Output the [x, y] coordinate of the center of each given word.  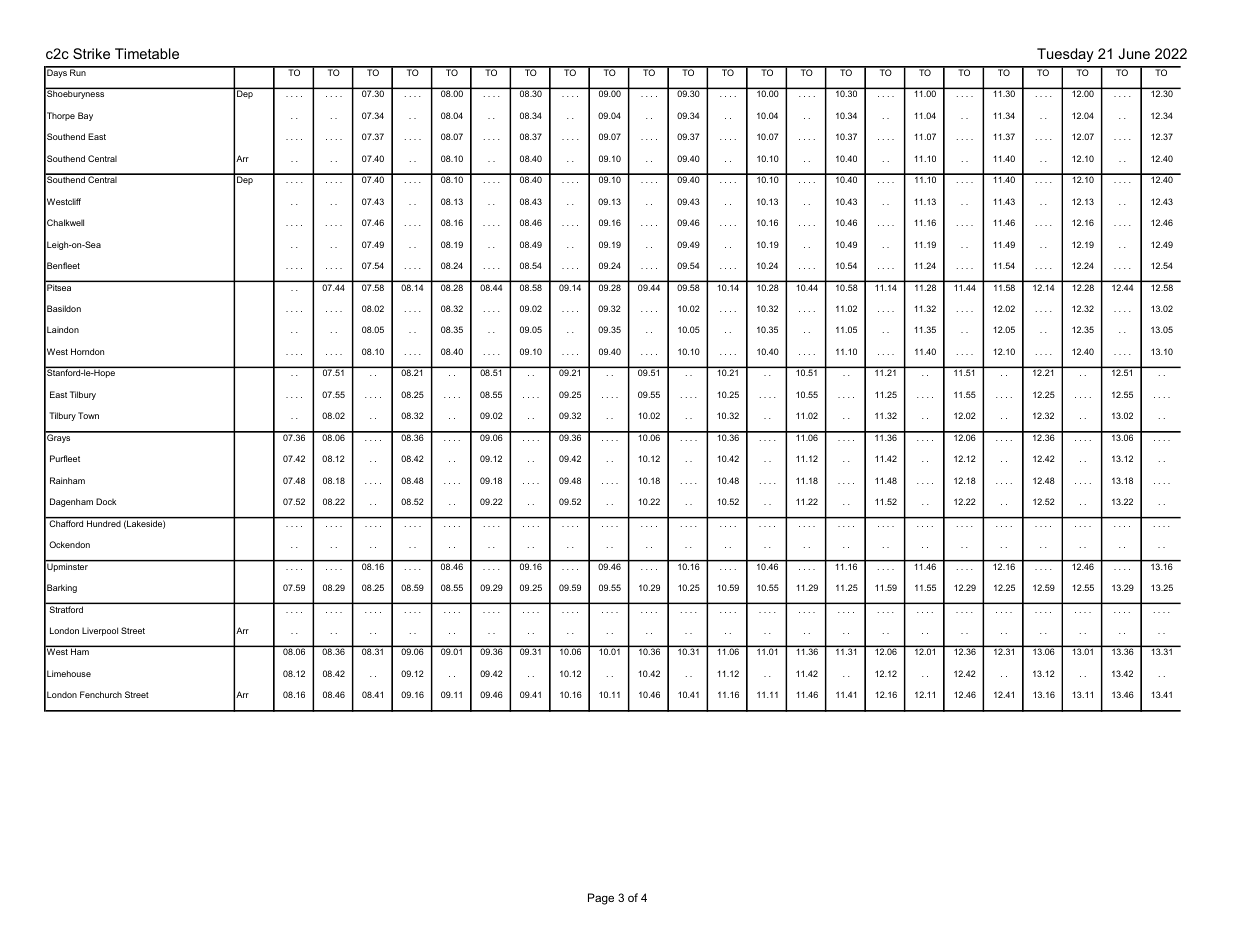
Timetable [147, 53]
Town [88, 415]
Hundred [104, 522]
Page [601, 899]
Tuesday [1065, 55]
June [1134, 53]
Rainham [67, 480]
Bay [85, 116]
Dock [106, 501]
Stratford [66, 609]
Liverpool [100, 631]
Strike [91, 53]
